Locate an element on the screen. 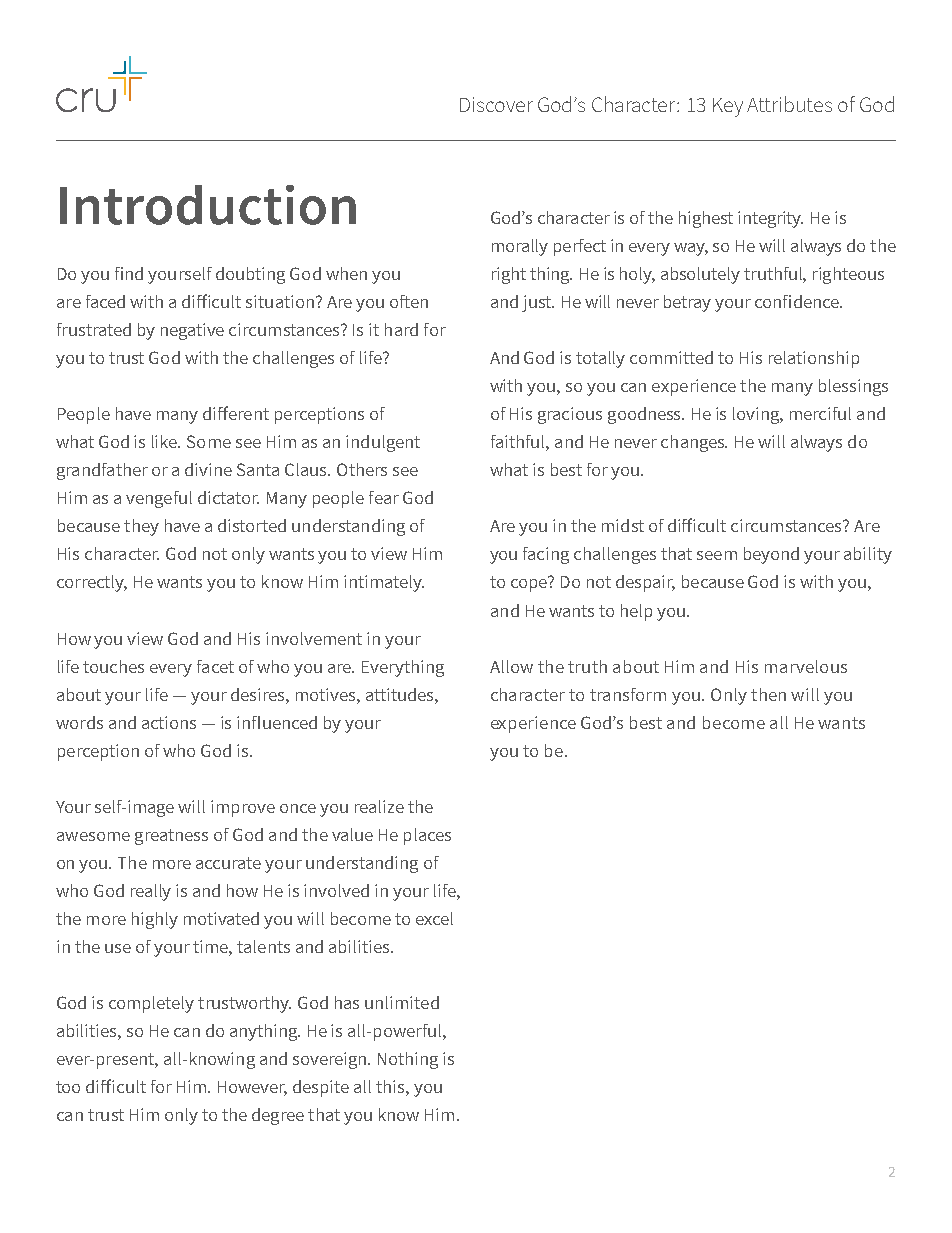  Introduction is located at coordinates (208, 205).
